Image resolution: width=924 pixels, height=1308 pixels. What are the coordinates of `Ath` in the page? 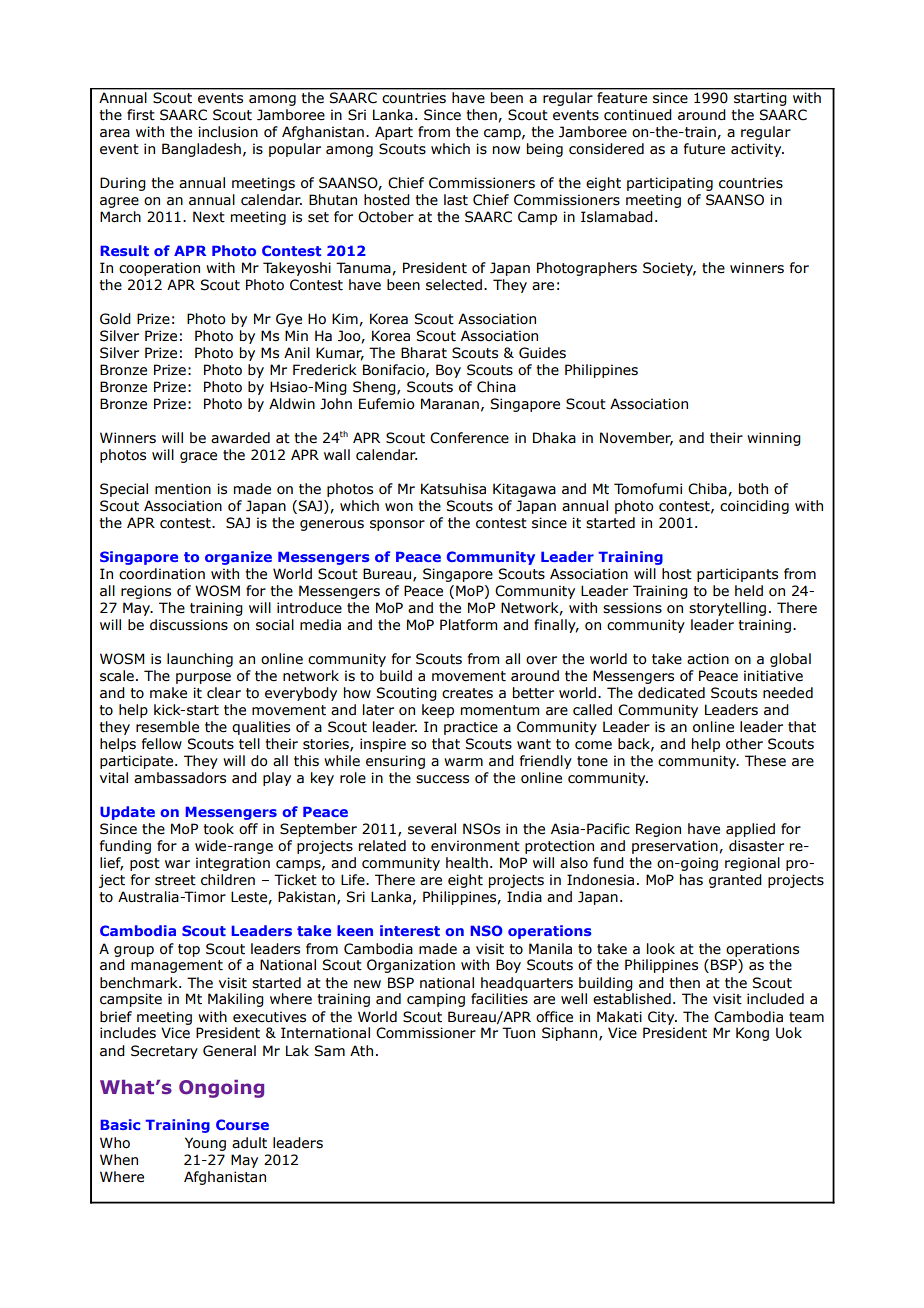 It's located at (361, 1051).
